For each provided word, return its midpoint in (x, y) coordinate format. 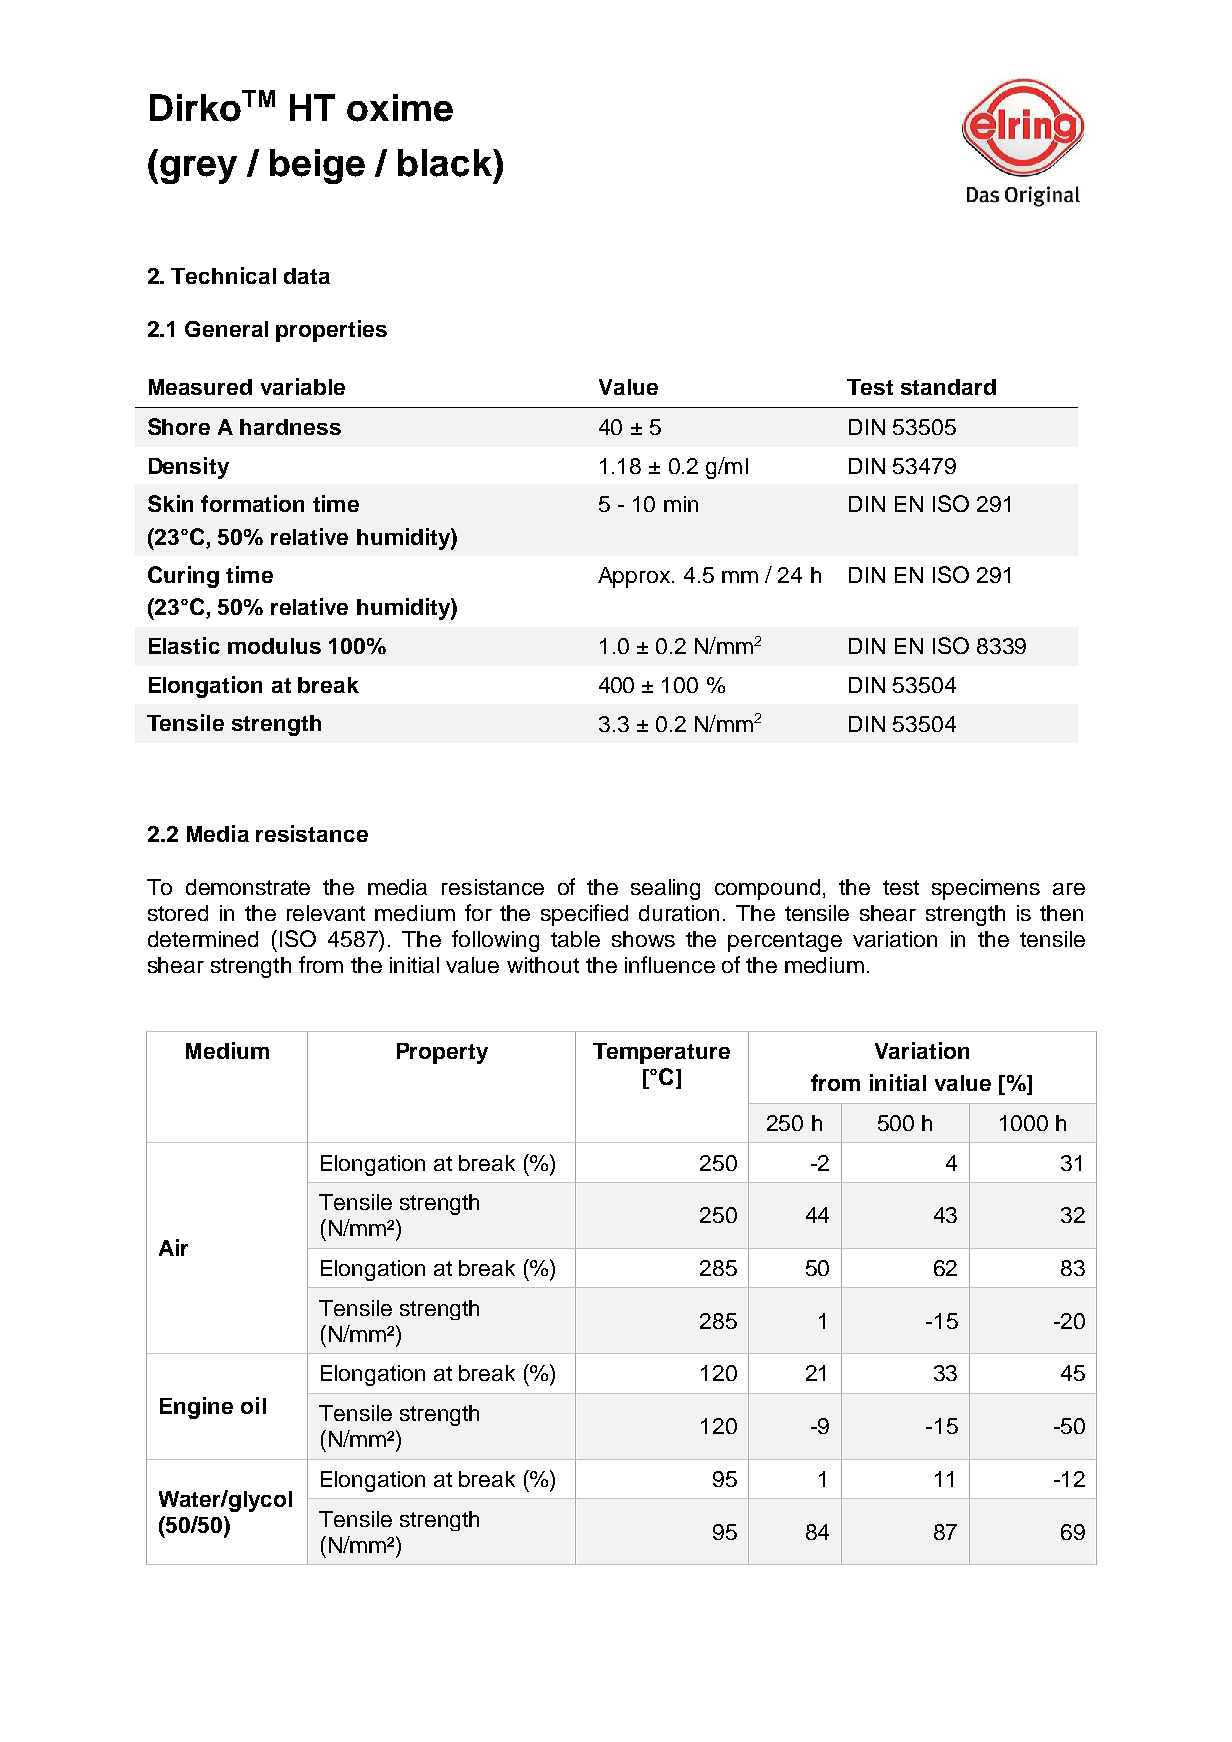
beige (317, 166)
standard (948, 387)
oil (253, 1405)
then (1061, 913)
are (1069, 889)
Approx (635, 577)
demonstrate (248, 887)
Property (442, 1053)
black (446, 163)
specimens (986, 889)
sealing (665, 889)
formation (252, 503)
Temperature (661, 1053)
